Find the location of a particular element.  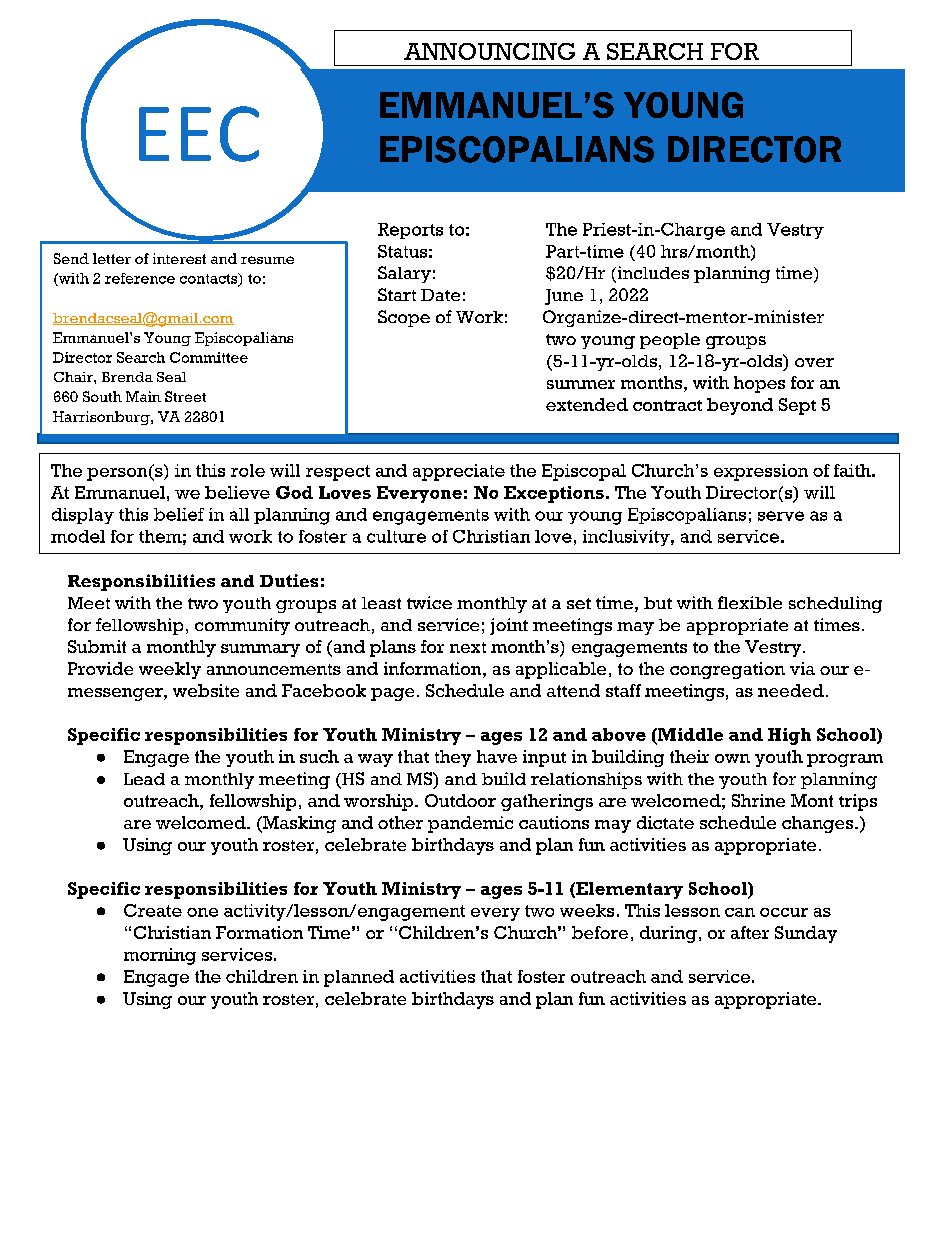

after is located at coordinates (750, 932).
